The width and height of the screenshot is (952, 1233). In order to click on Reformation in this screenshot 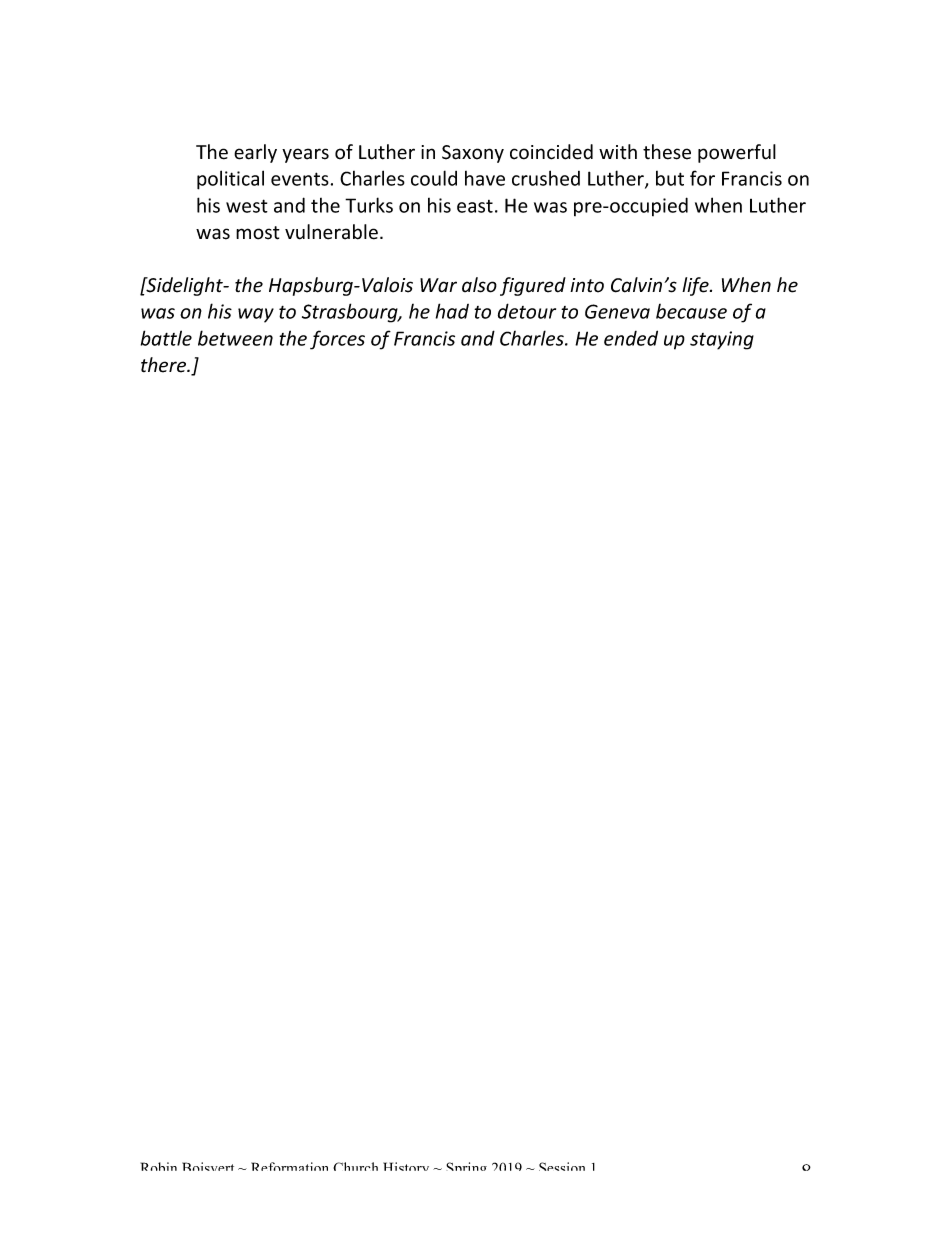, I will do `click(289, 1166)`.
